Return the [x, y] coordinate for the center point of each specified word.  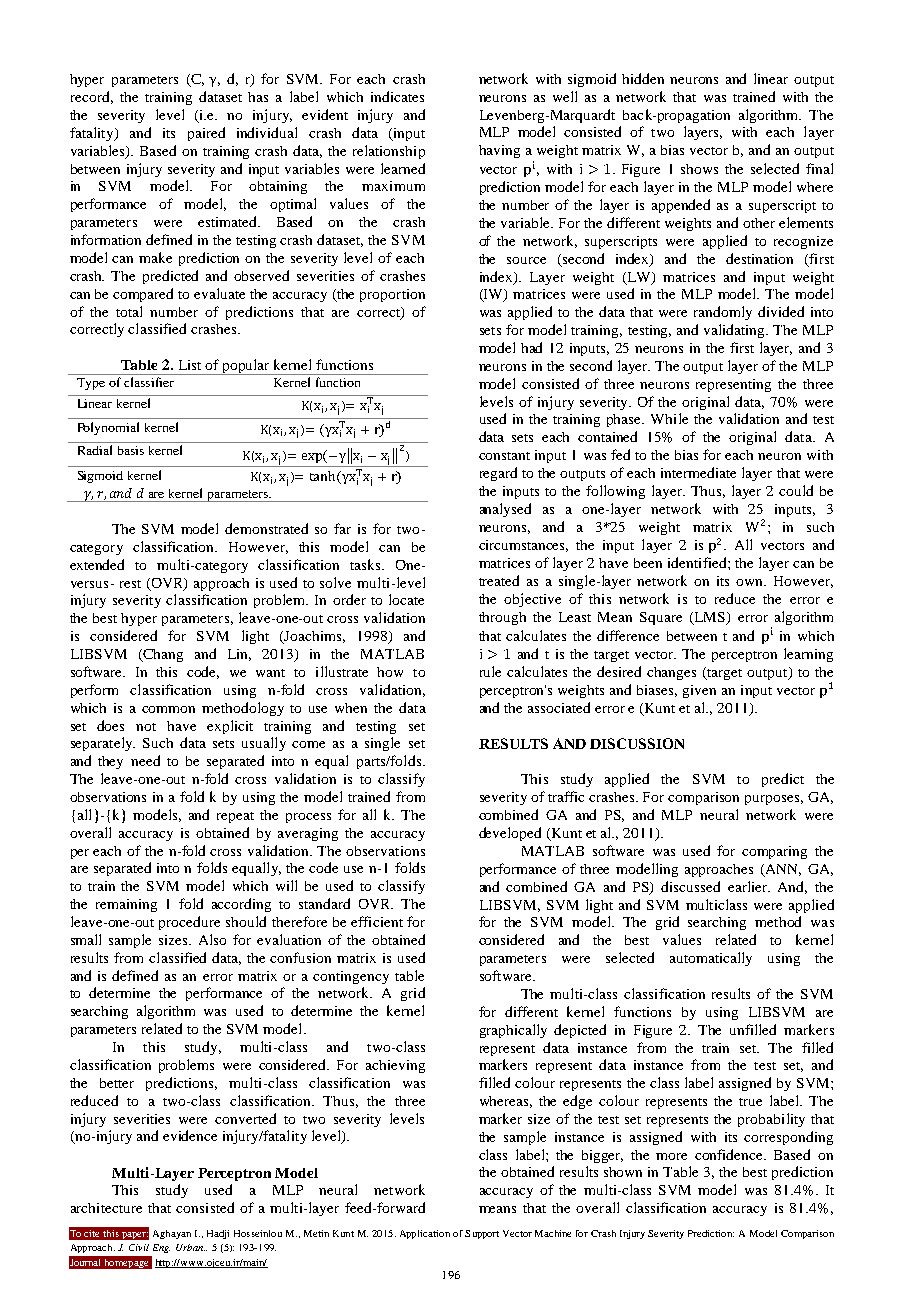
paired [206, 134]
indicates [397, 96]
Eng [161, 1248]
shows [699, 169]
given [699, 691]
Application [425, 1234]
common [168, 709]
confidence [730, 1154]
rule [490, 671]
